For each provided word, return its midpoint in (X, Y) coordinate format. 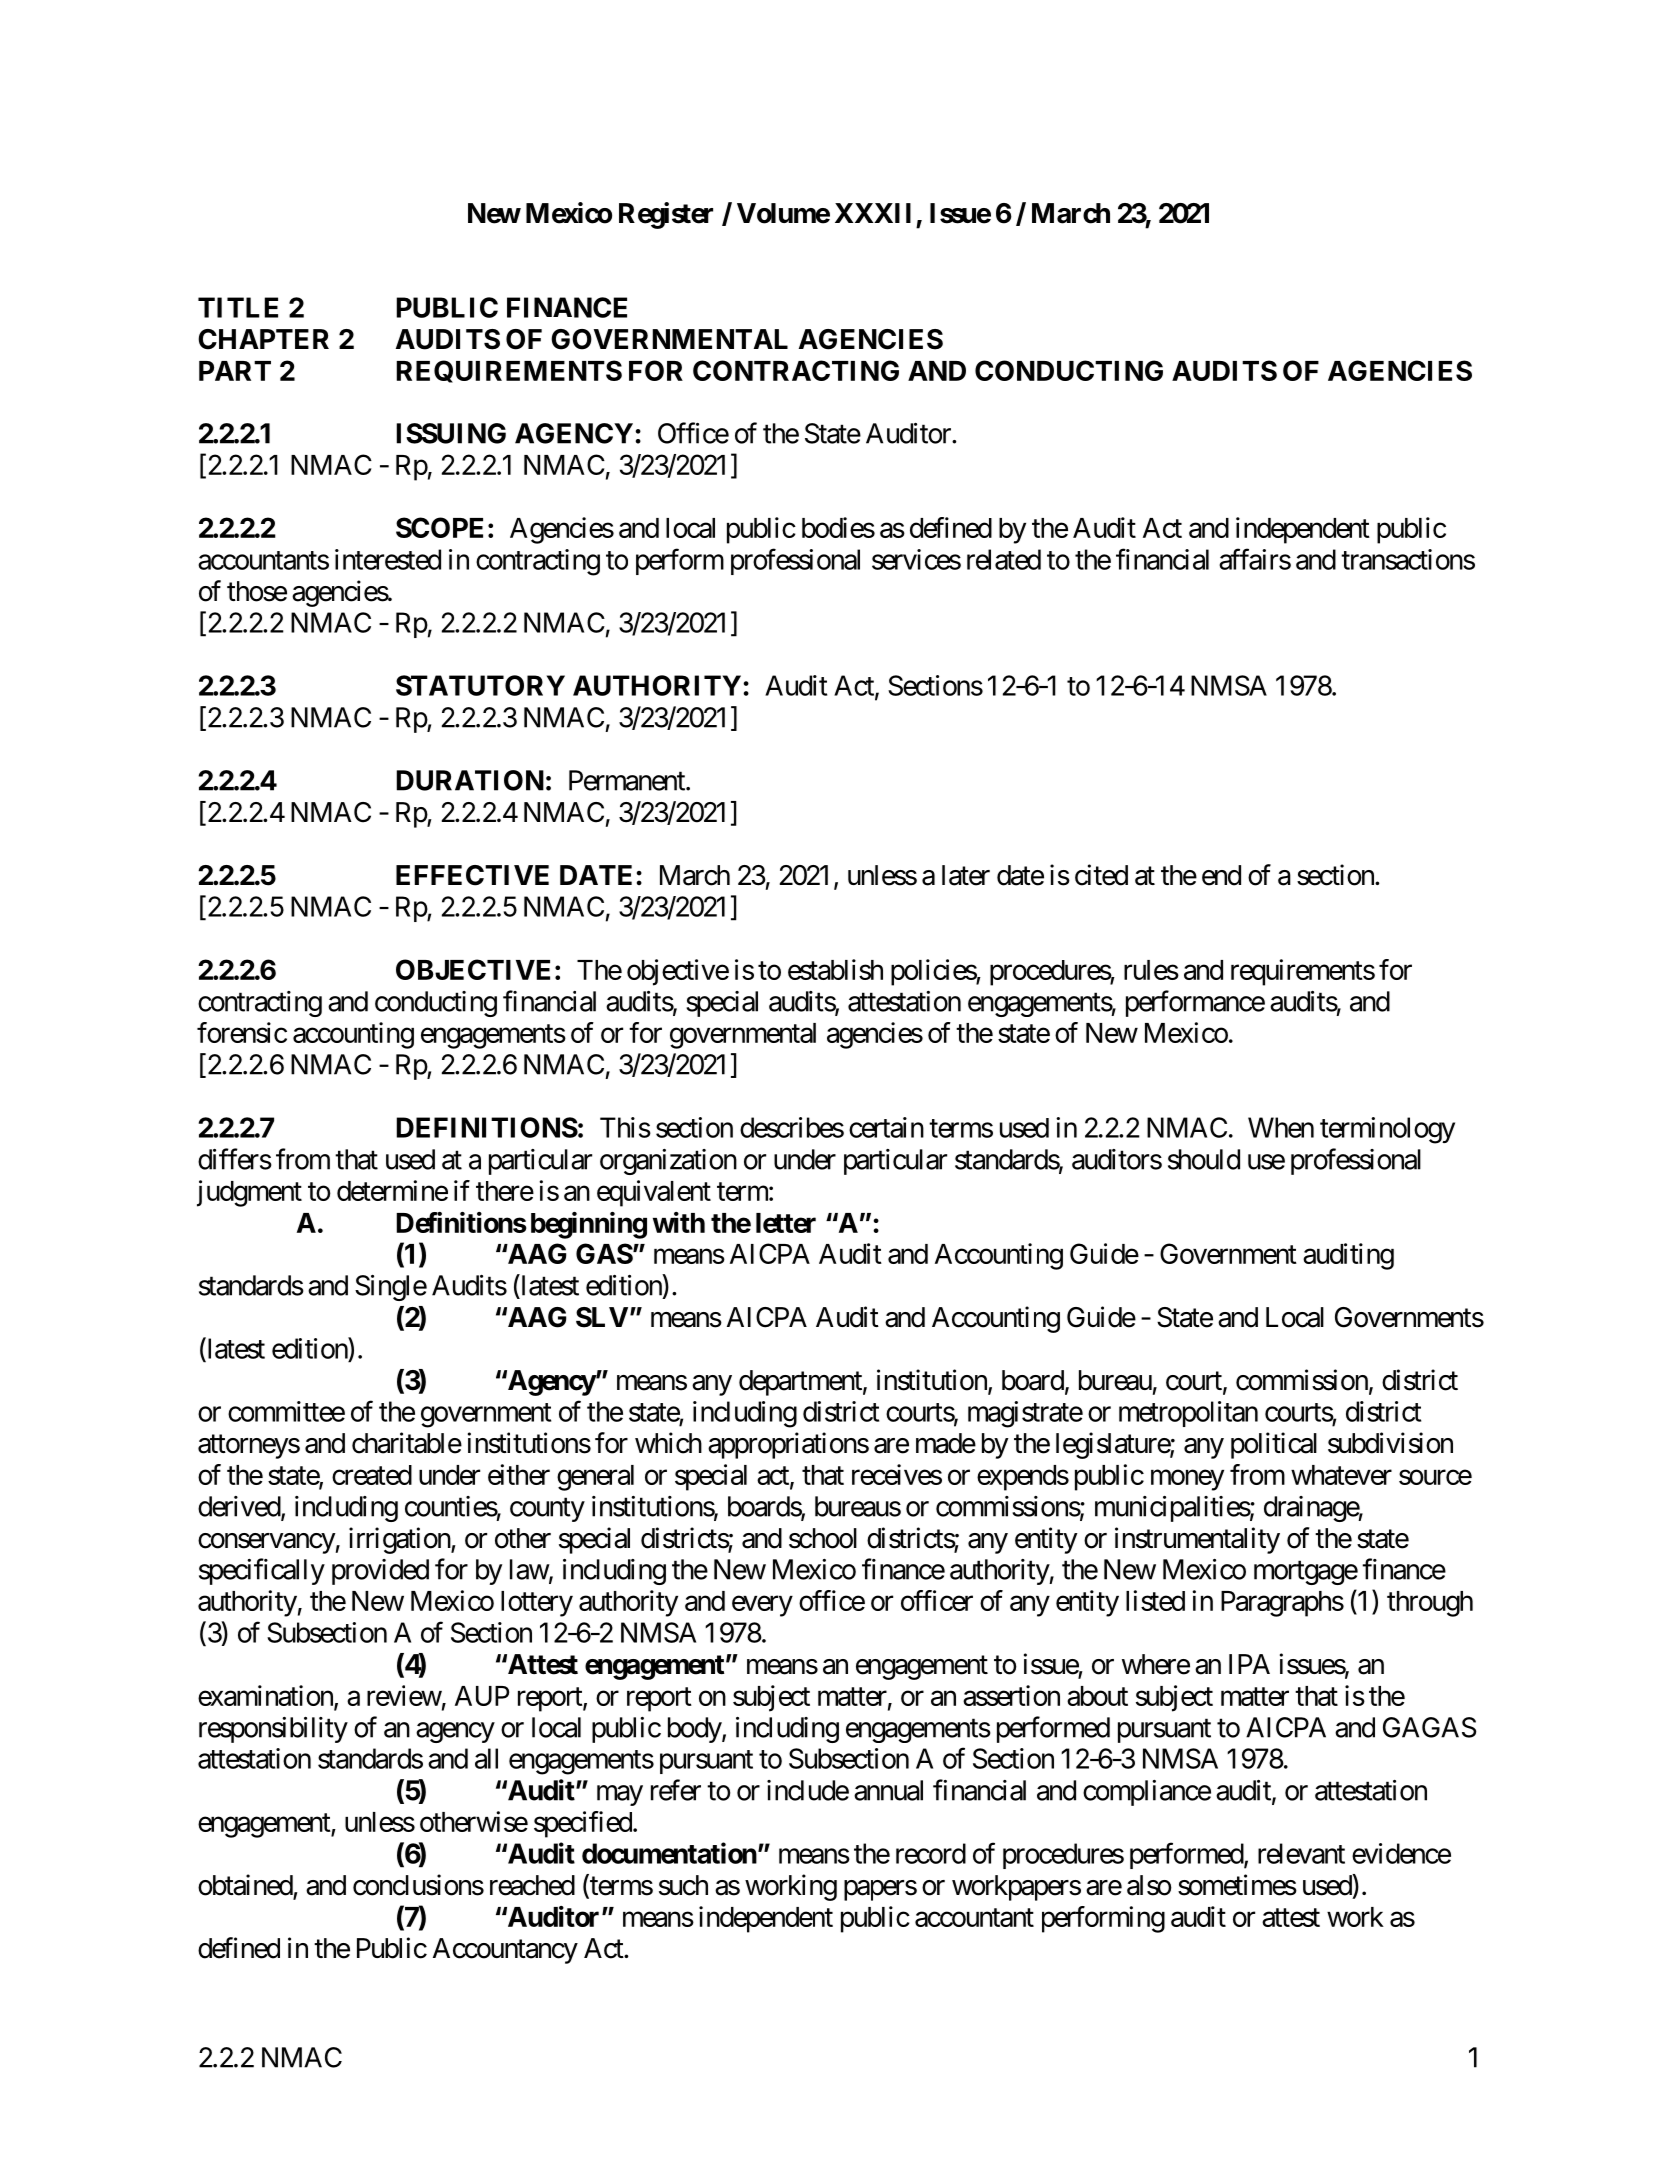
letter (786, 1223)
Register (666, 215)
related (1004, 559)
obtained (246, 1886)
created (372, 1475)
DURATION (470, 780)
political (1274, 1445)
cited (1101, 875)
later (966, 875)
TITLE (238, 307)
